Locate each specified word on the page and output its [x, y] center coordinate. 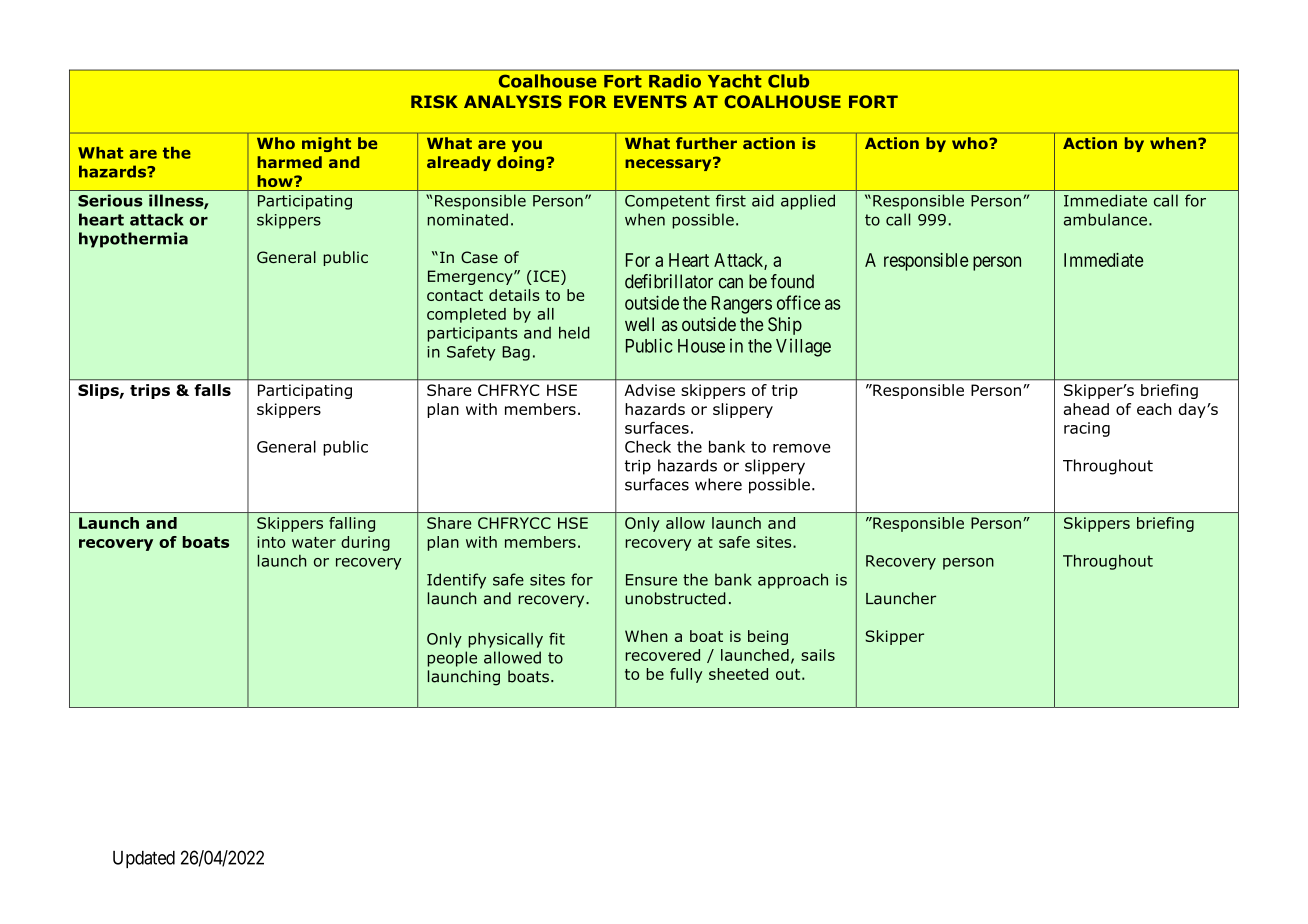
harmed [289, 162]
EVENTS [650, 101]
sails [818, 655]
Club [788, 81]
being [768, 637]
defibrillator [669, 281]
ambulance [1105, 219]
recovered [662, 655]
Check [648, 446]
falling [352, 524]
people [452, 659]
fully [686, 675]
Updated [144, 859]
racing [1087, 429]
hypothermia [133, 240]
